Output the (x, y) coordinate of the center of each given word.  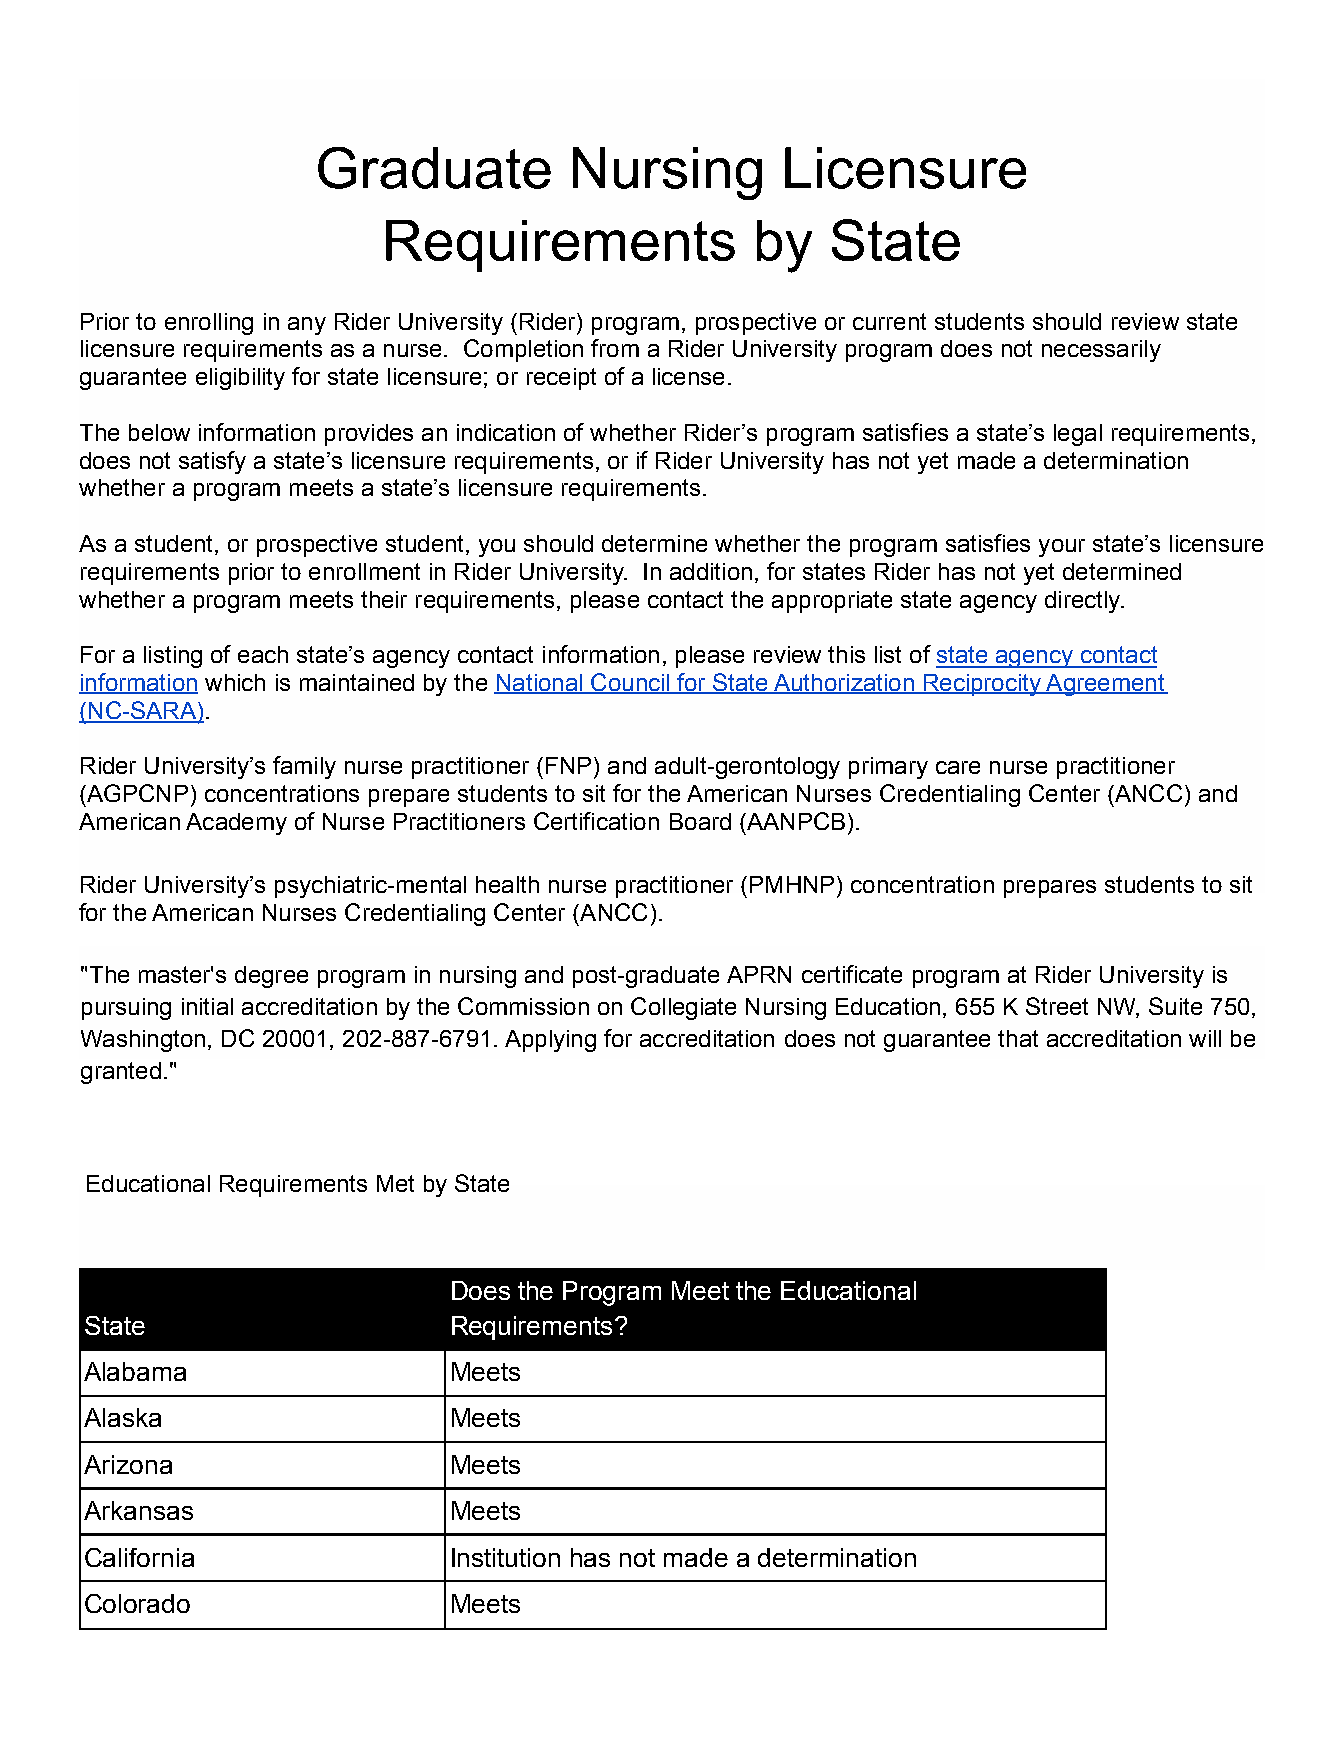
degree (271, 977)
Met (395, 1183)
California (139, 1557)
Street (1057, 1006)
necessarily (1101, 351)
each (263, 654)
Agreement (1105, 685)
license (688, 376)
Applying (550, 1041)
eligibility (240, 379)
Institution (506, 1557)
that (1018, 1038)
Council (630, 683)
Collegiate (683, 1008)
